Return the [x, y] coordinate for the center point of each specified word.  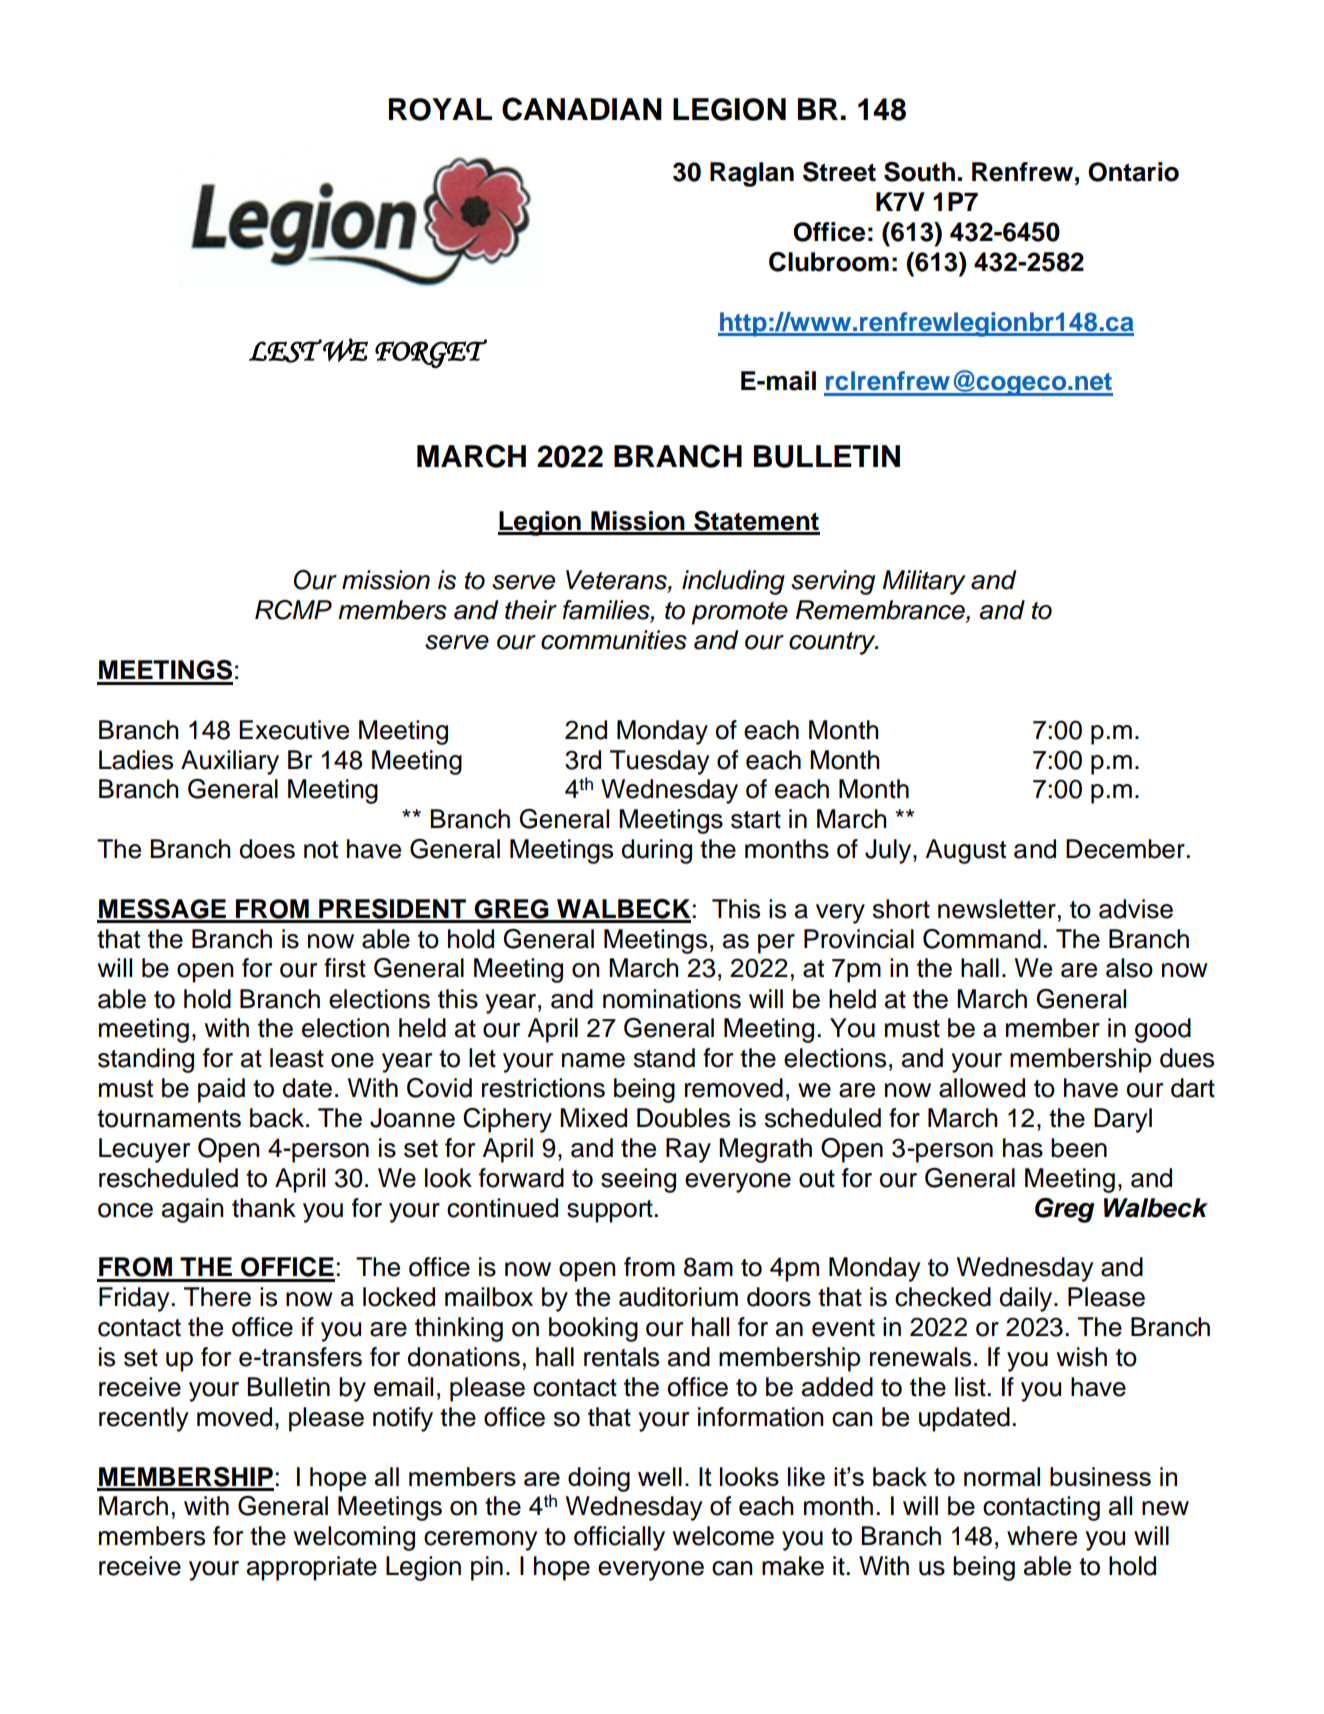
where [1042, 1536]
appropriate [312, 1568]
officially [619, 1538]
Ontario [1133, 172]
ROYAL [440, 109]
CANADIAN [582, 109]
